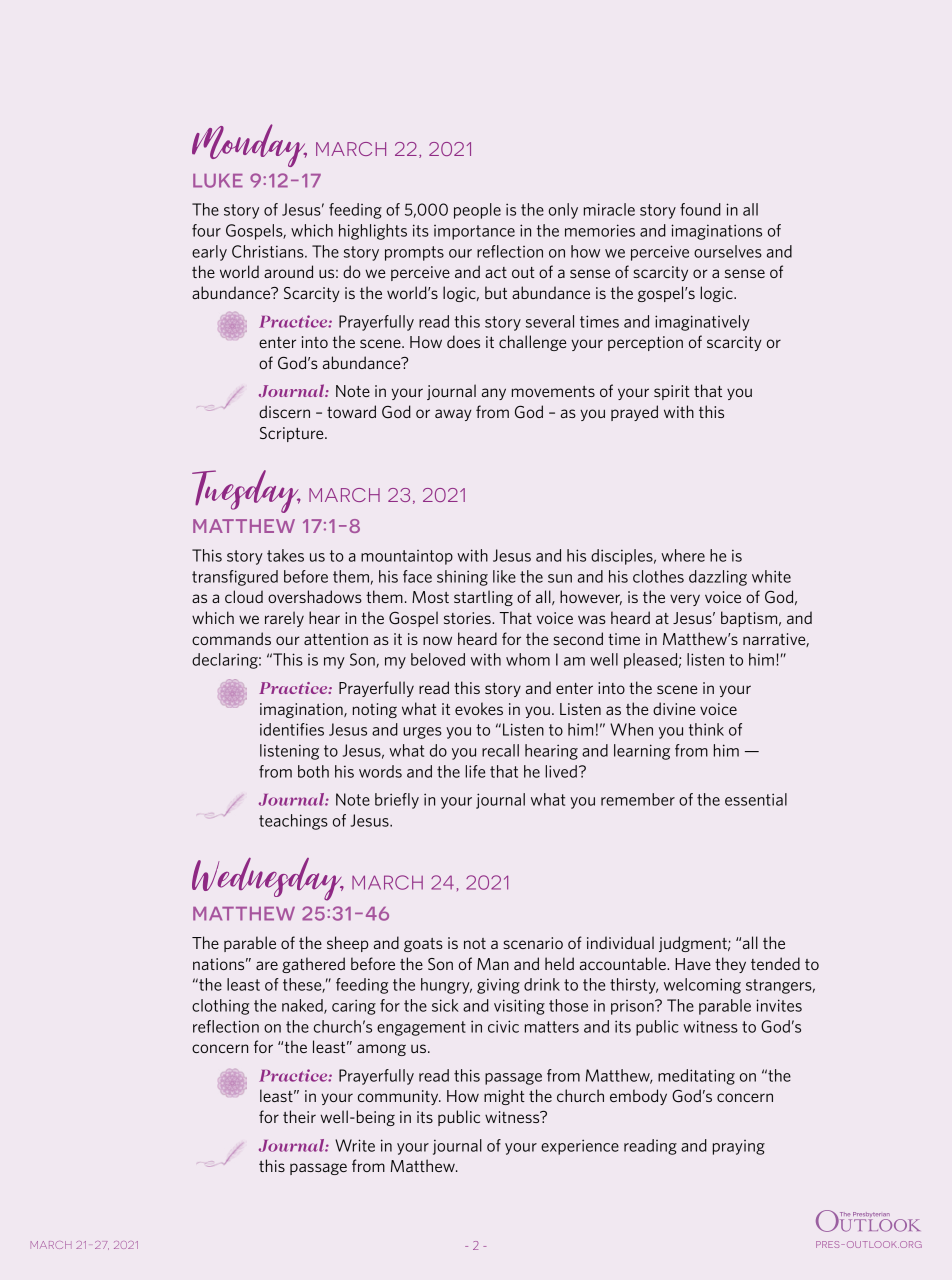 The height and width of the image is (1280, 952). What do you see at coordinates (504, 1097) in the image?
I see `might` at bounding box center [504, 1097].
